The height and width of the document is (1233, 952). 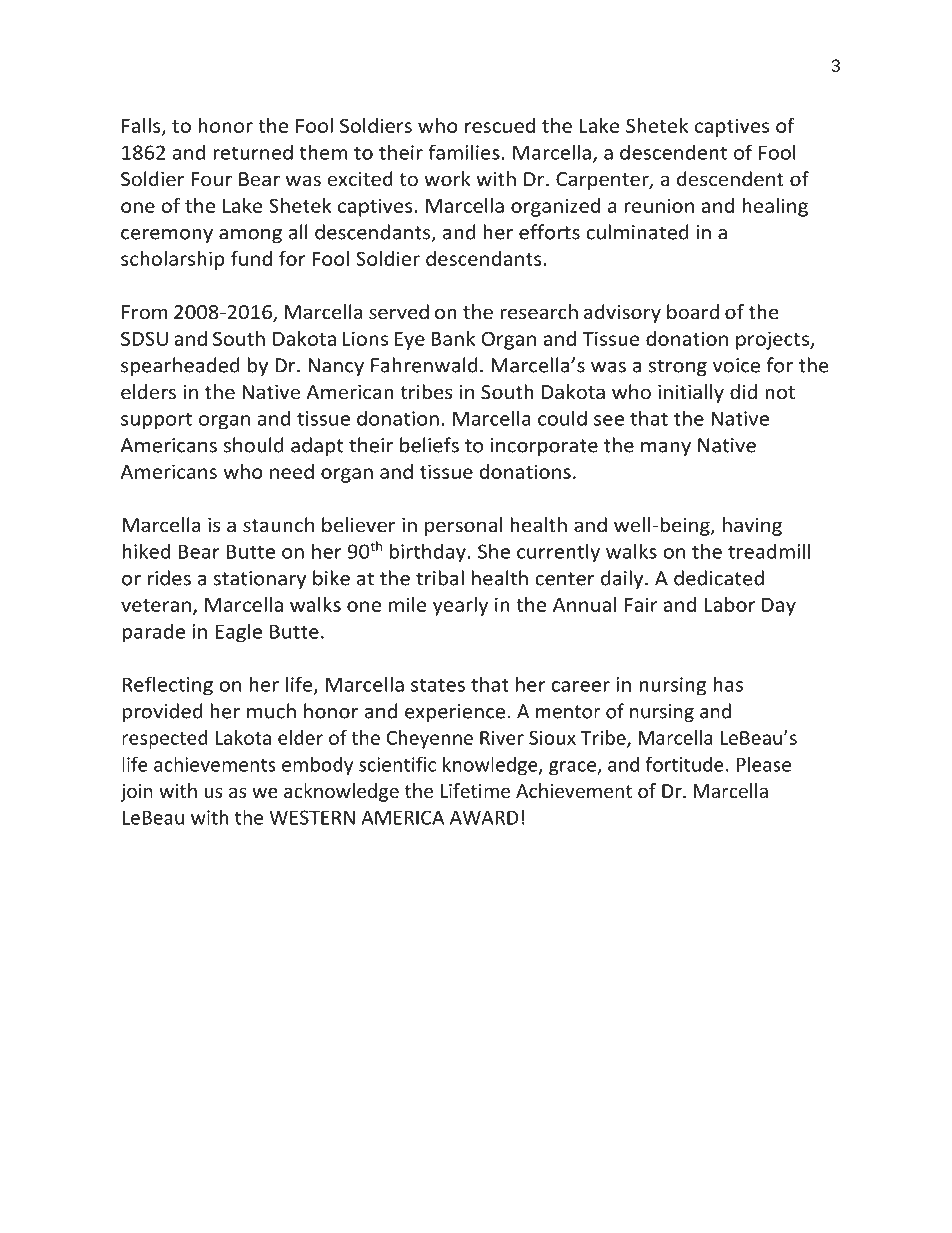 What do you see at coordinates (666, 449) in the document?
I see `many` at bounding box center [666, 449].
